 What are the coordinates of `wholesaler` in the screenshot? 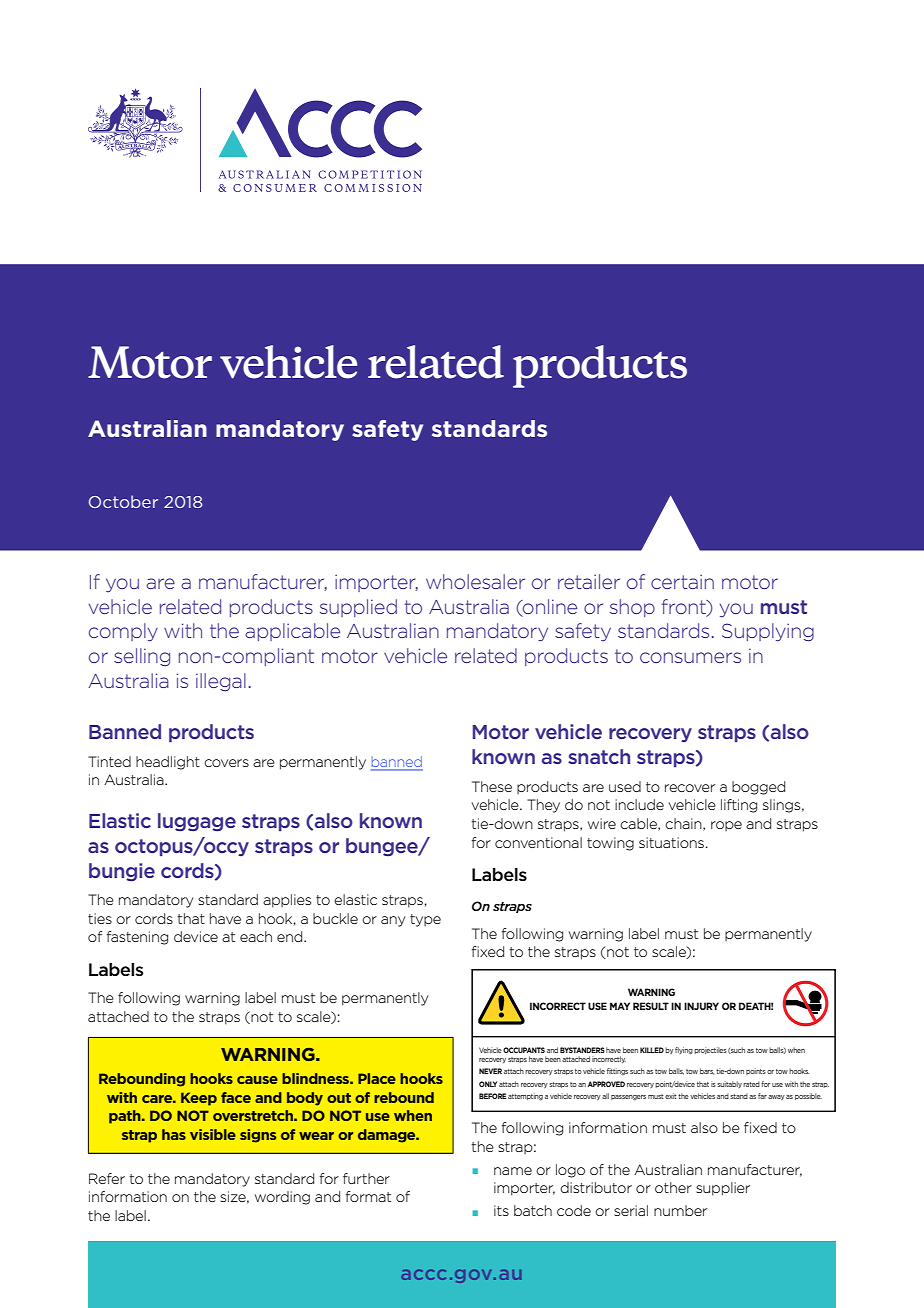 It's located at (475, 581).
